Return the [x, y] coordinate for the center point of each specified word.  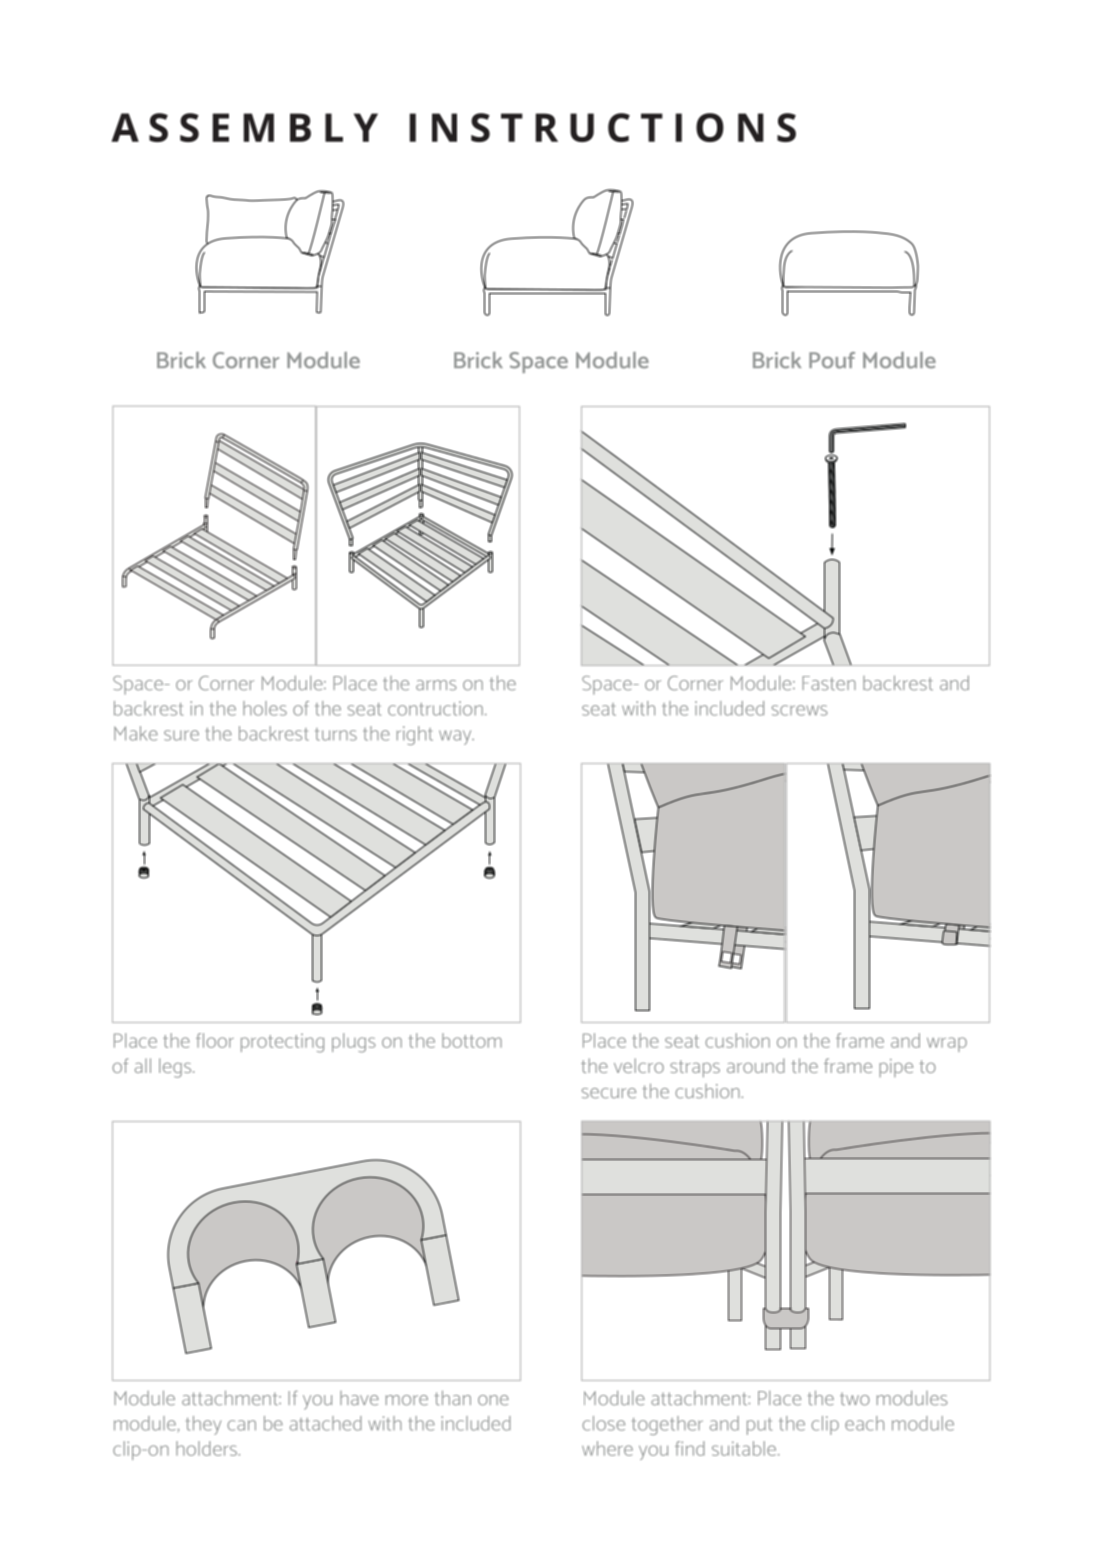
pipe [896, 1068]
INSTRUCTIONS [603, 127]
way [456, 737]
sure [181, 735]
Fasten [829, 683]
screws [800, 710]
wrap [947, 1044]
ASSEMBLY [244, 127]
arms [436, 685]
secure [609, 1093]
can [241, 1425]
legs [176, 1068]
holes [265, 708]
